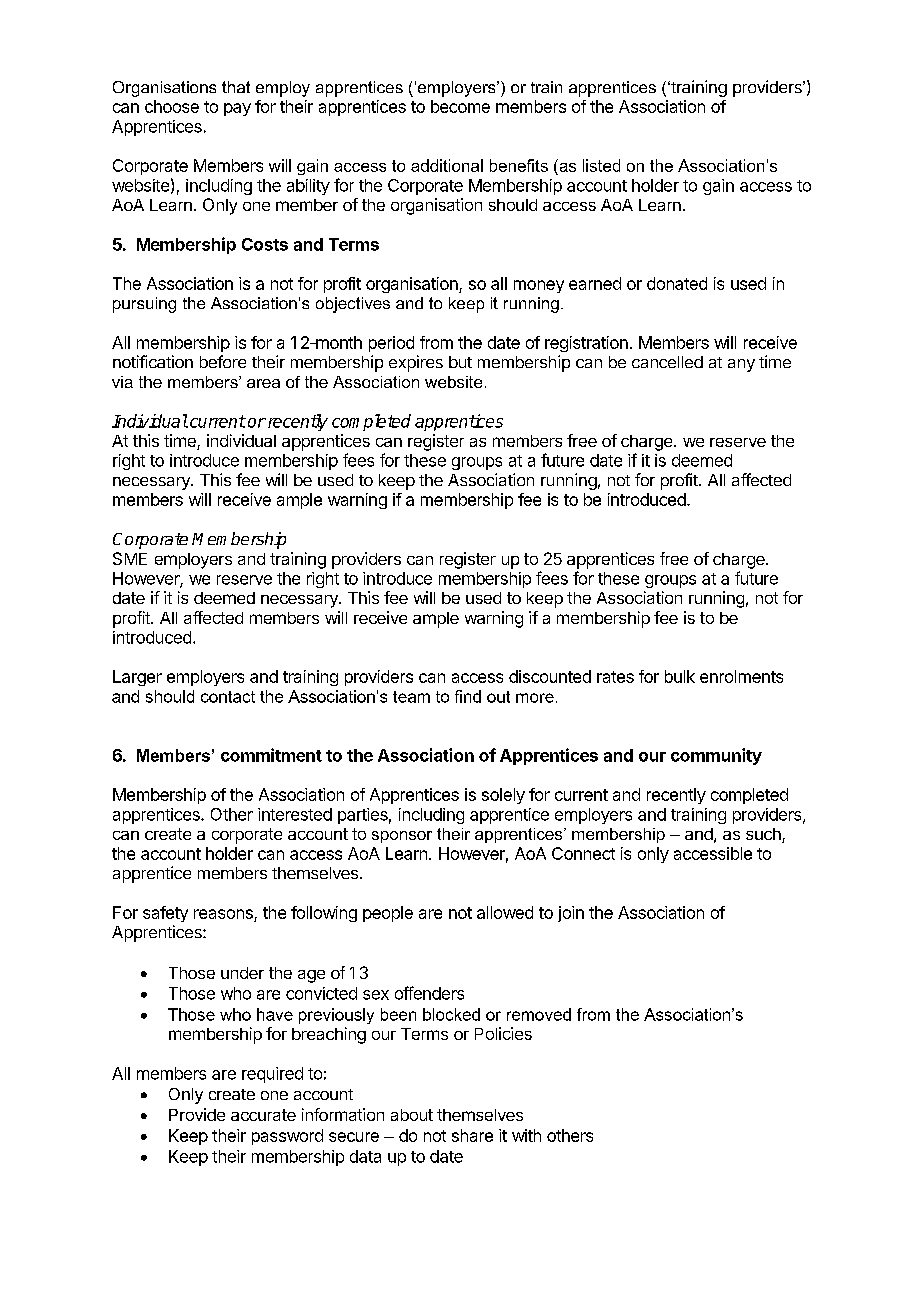 This document has width=924, height=1308. What do you see at coordinates (468, 696) in the document?
I see `find` at bounding box center [468, 696].
